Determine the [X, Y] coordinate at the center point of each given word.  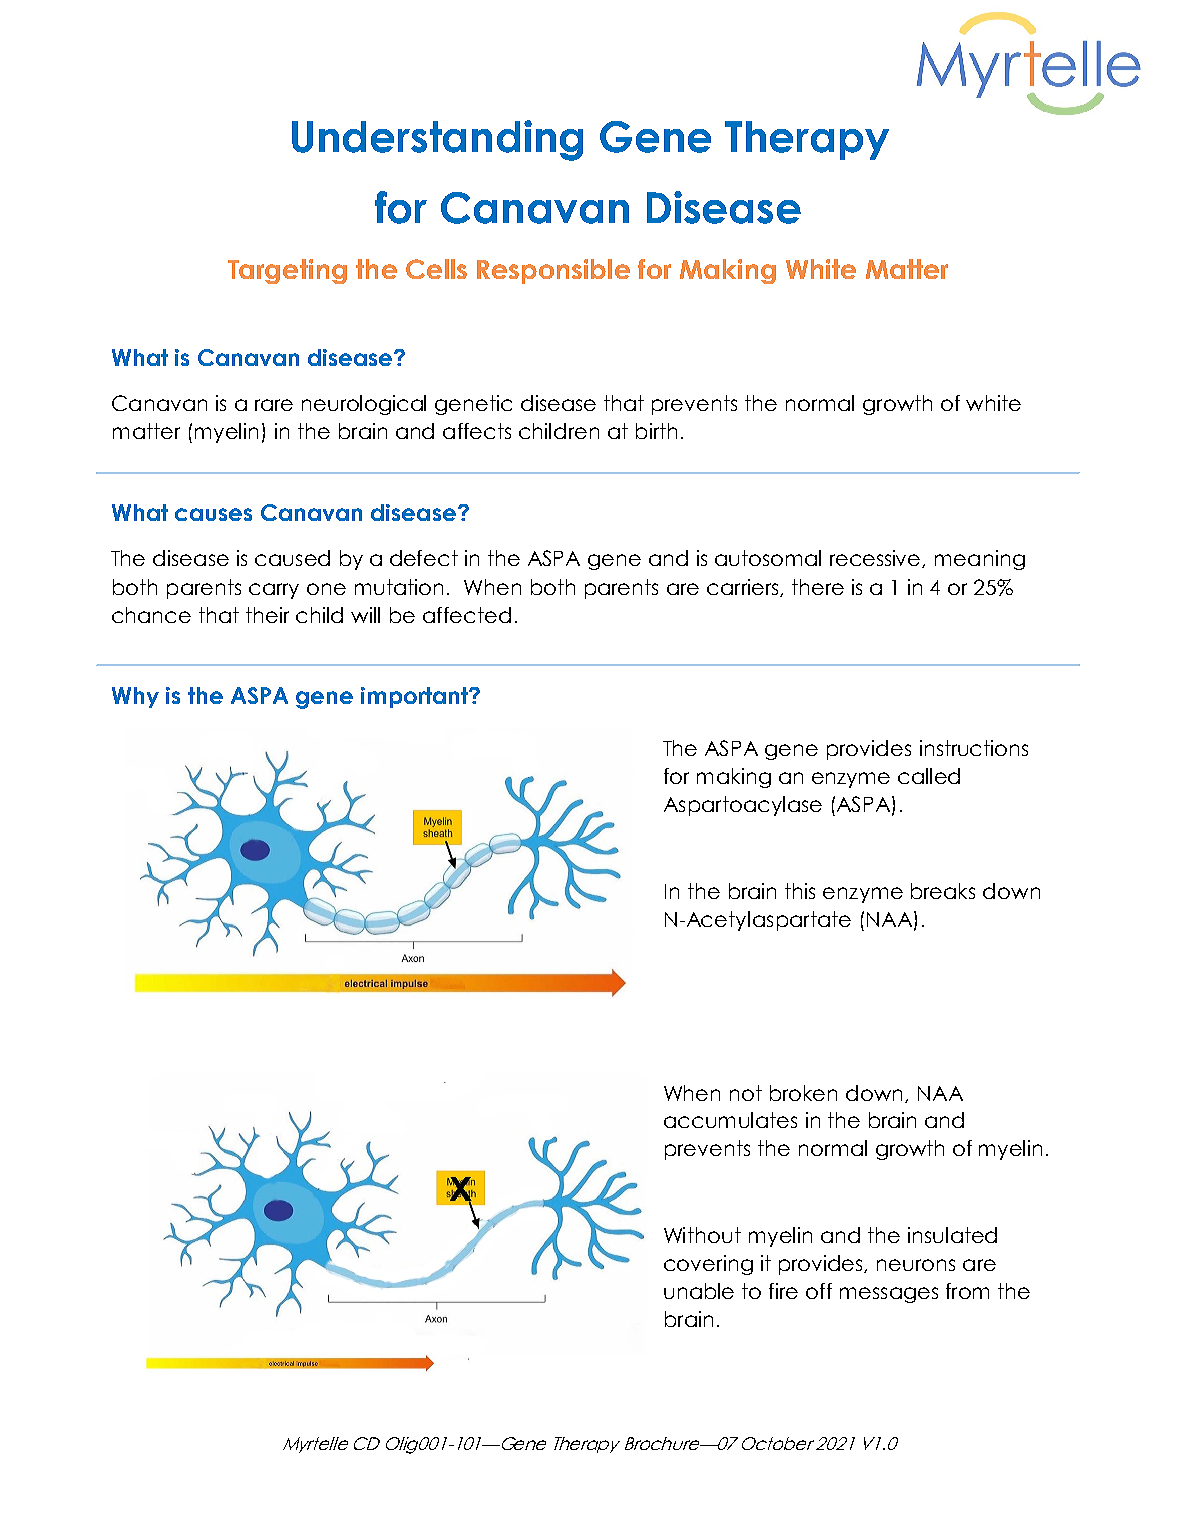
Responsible [553, 271]
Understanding [437, 140]
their [267, 615]
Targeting [287, 271]
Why [135, 697]
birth [656, 431]
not [746, 1093]
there [818, 587]
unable [699, 1291]
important [415, 697]
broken [803, 1093]
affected [467, 615]
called [929, 776]
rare [274, 405]
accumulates [730, 1120]
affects [477, 431]
